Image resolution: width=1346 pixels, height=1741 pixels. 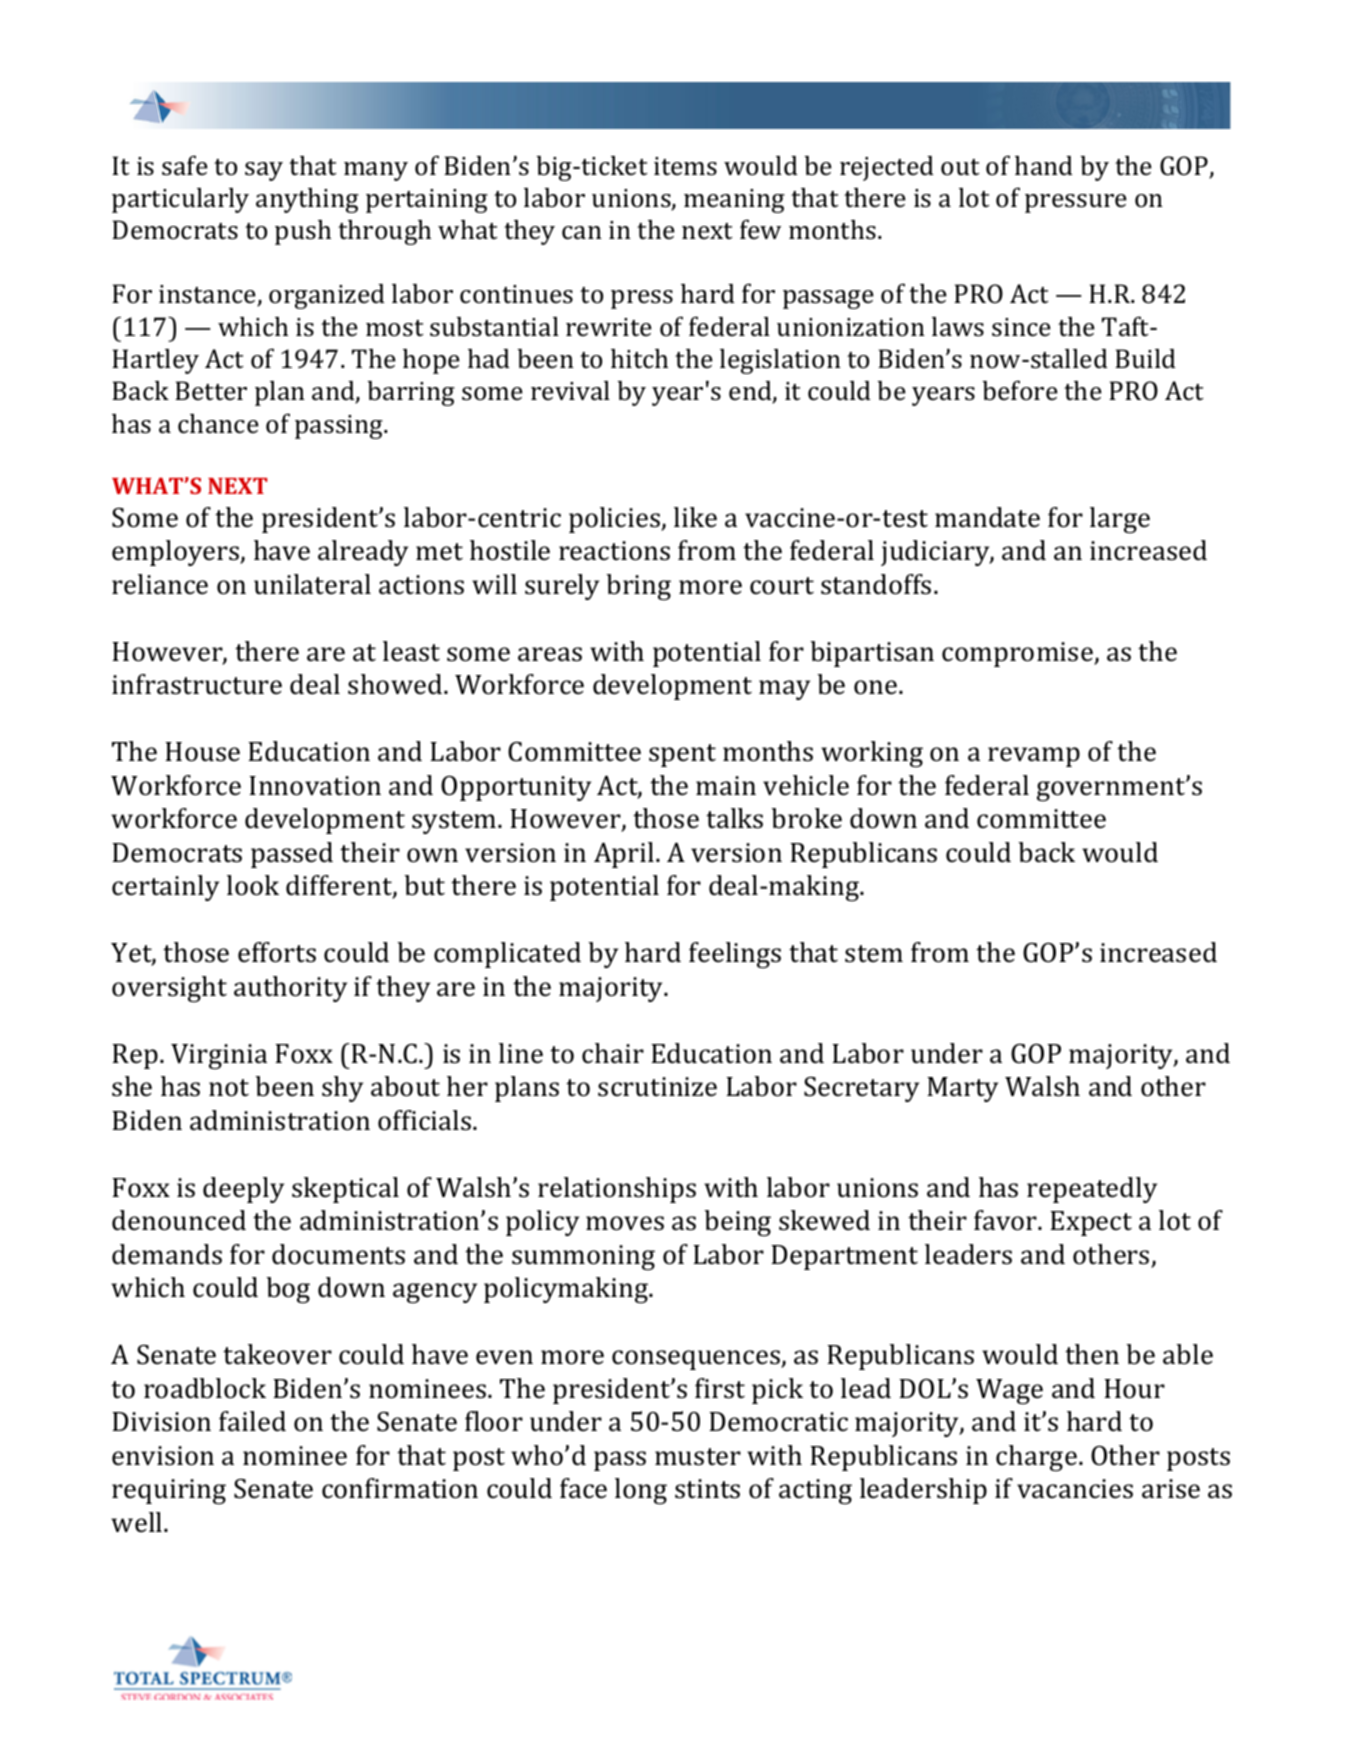 What do you see at coordinates (1044, 166) in the image?
I see `hand` at bounding box center [1044, 166].
